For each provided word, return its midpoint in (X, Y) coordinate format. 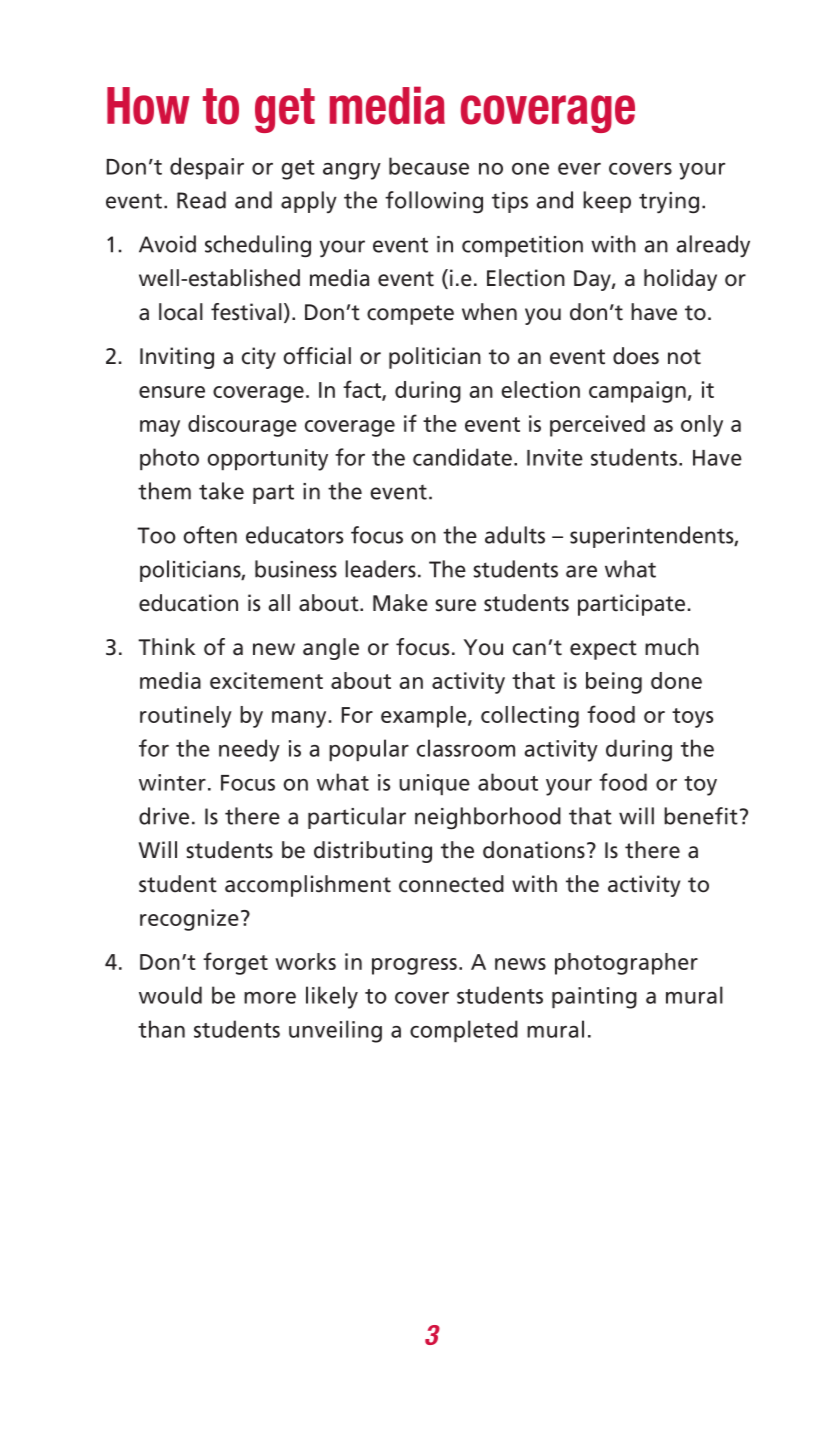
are (581, 571)
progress (414, 966)
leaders (380, 569)
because (429, 166)
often (210, 535)
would (170, 995)
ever (579, 169)
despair (207, 168)
